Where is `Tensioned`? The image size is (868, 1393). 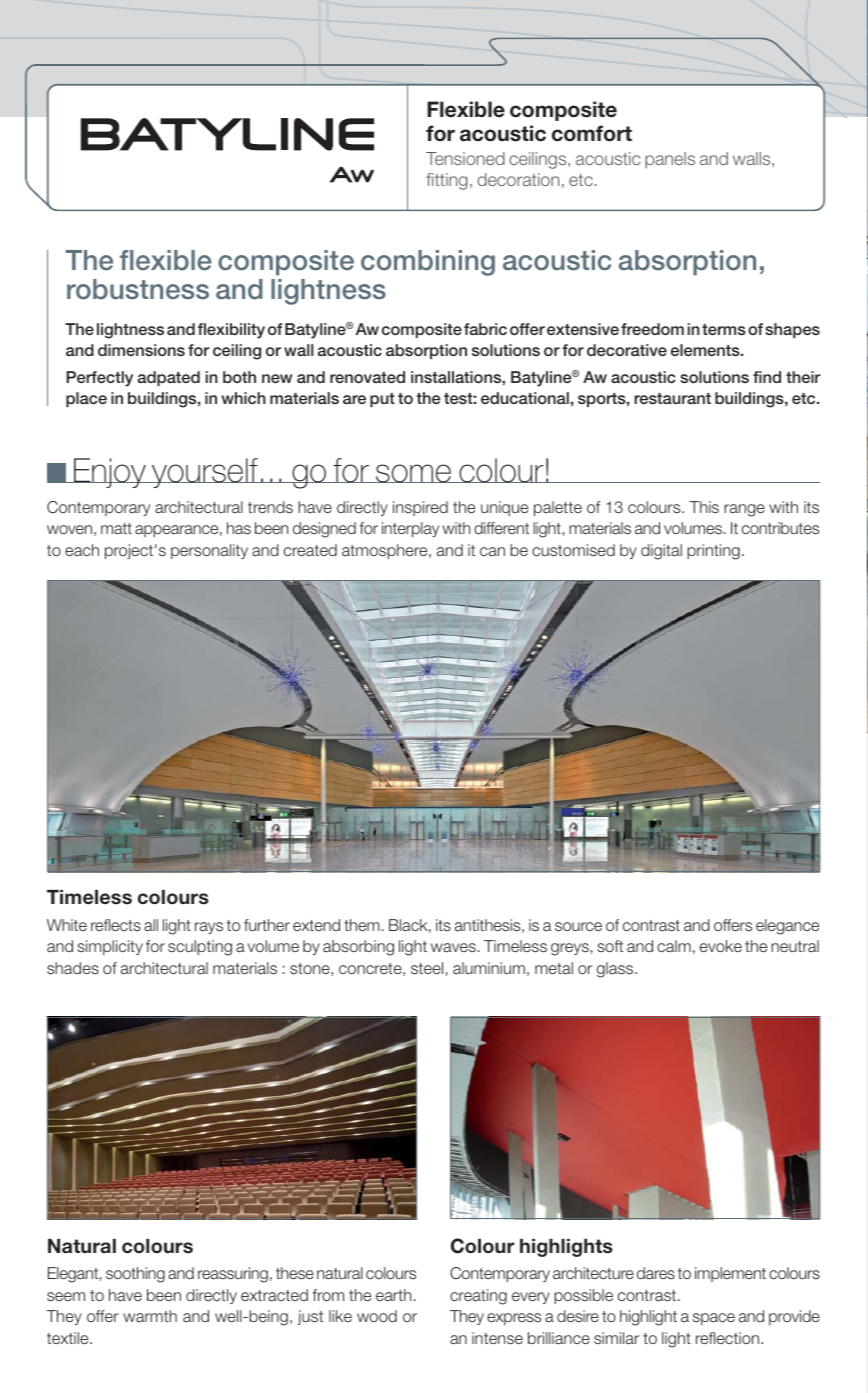 Tensioned is located at coordinates (465, 158).
